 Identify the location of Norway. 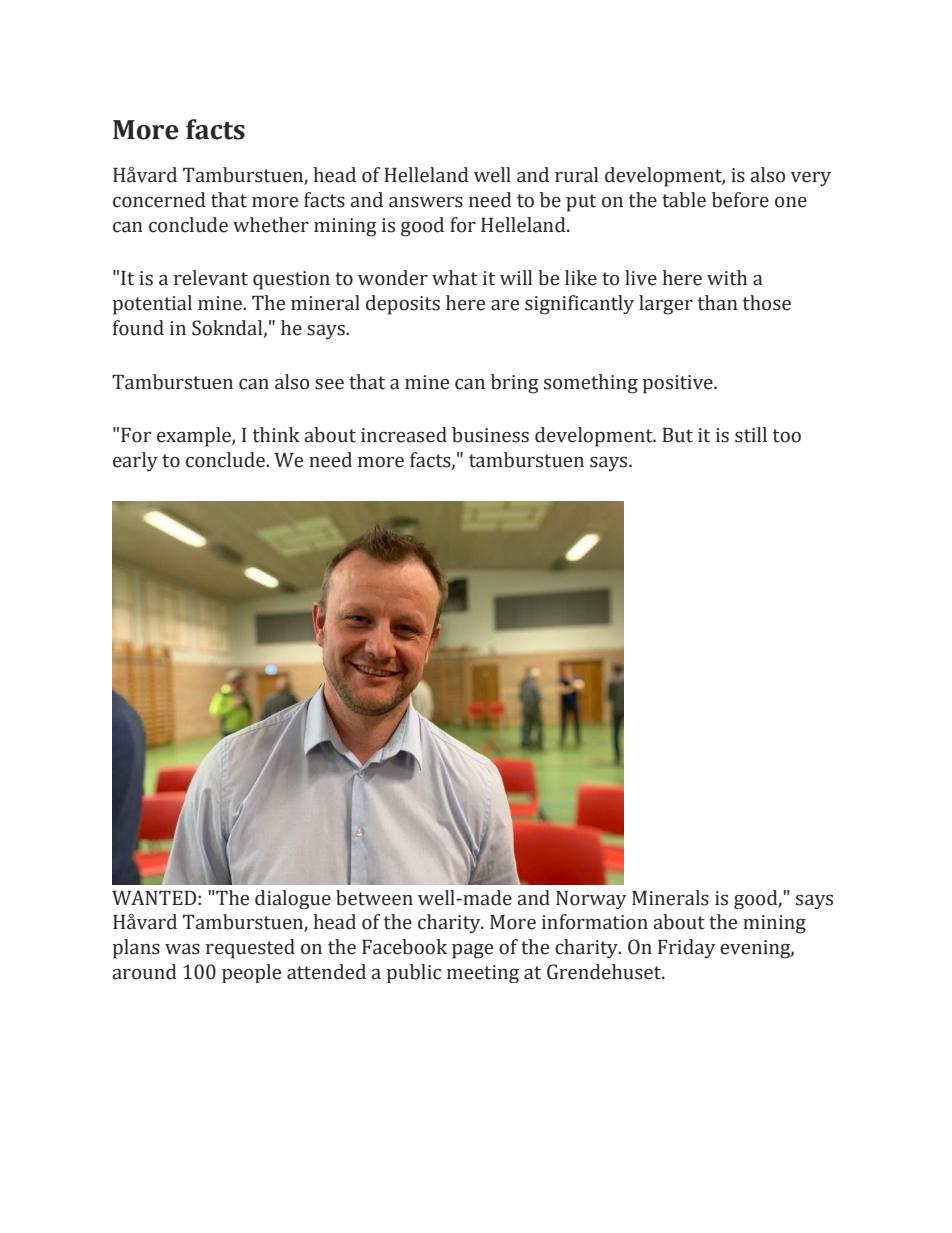
(591, 900).
